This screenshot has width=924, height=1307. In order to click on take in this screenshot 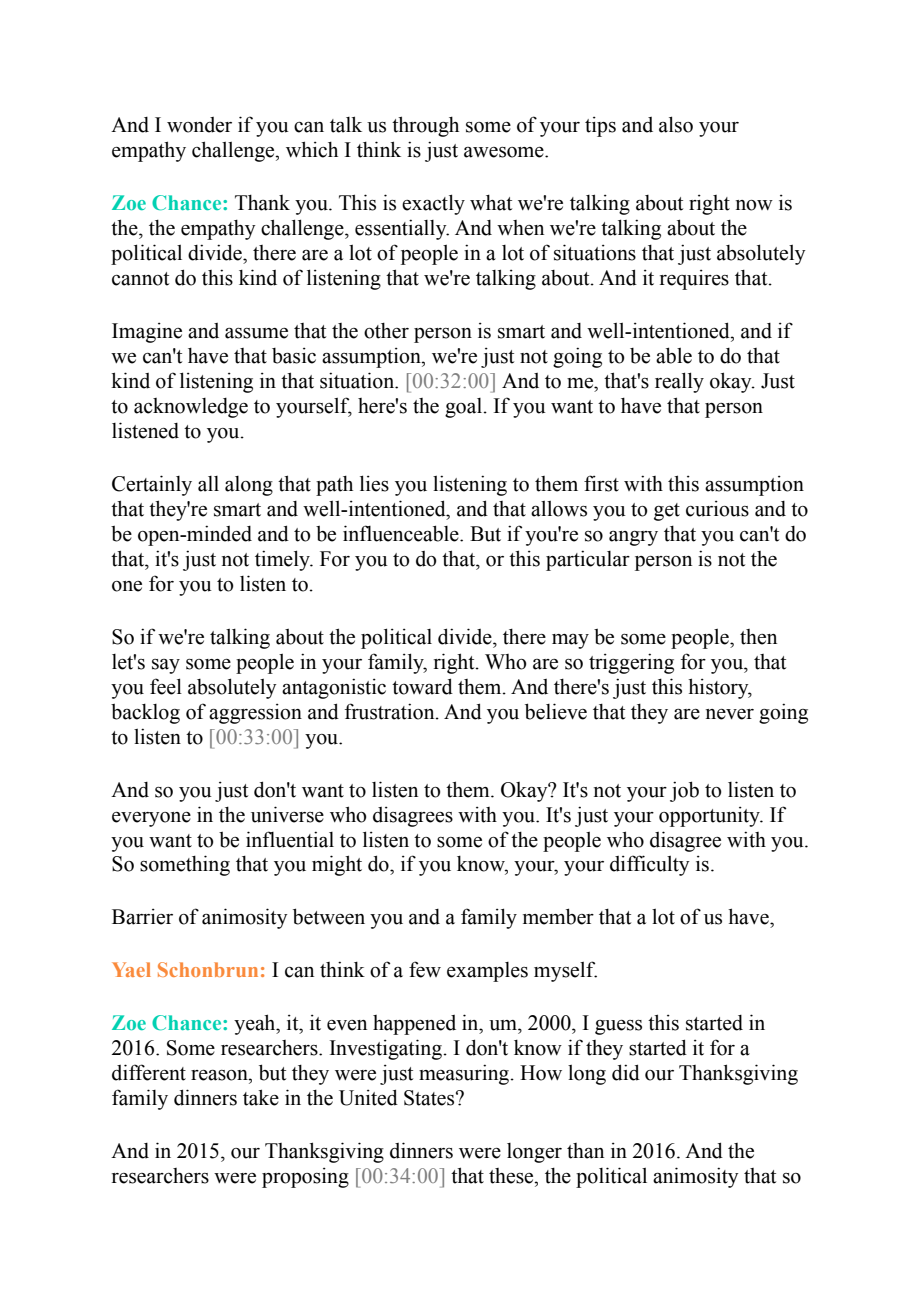, I will do `click(261, 1097)`.
